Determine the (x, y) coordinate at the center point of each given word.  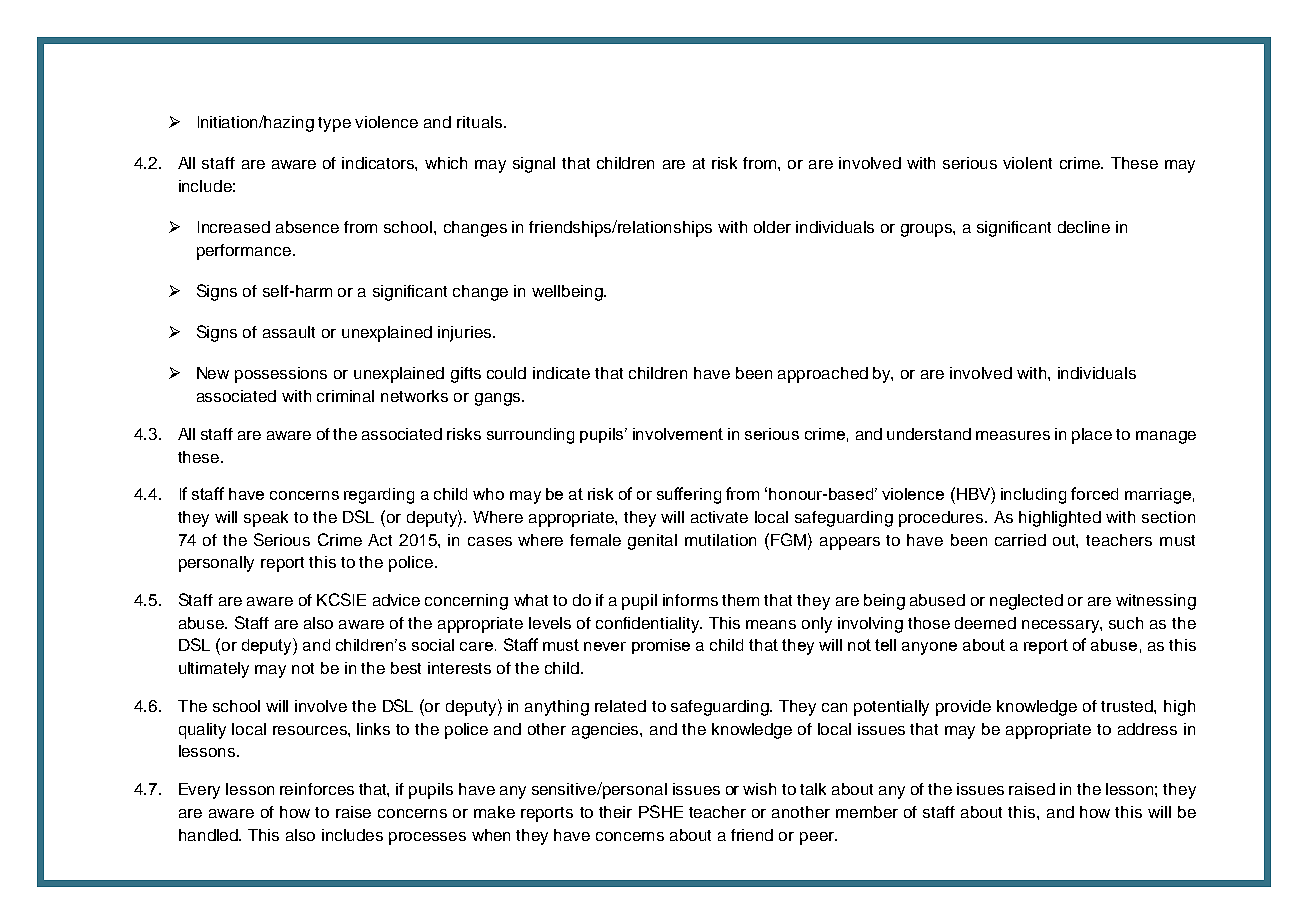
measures (1013, 435)
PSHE (661, 811)
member (867, 812)
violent (1027, 163)
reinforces (317, 789)
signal (534, 165)
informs (690, 600)
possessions (281, 375)
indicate (561, 373)
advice (396, 600)
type (334, 124)
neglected (1026, 602)
